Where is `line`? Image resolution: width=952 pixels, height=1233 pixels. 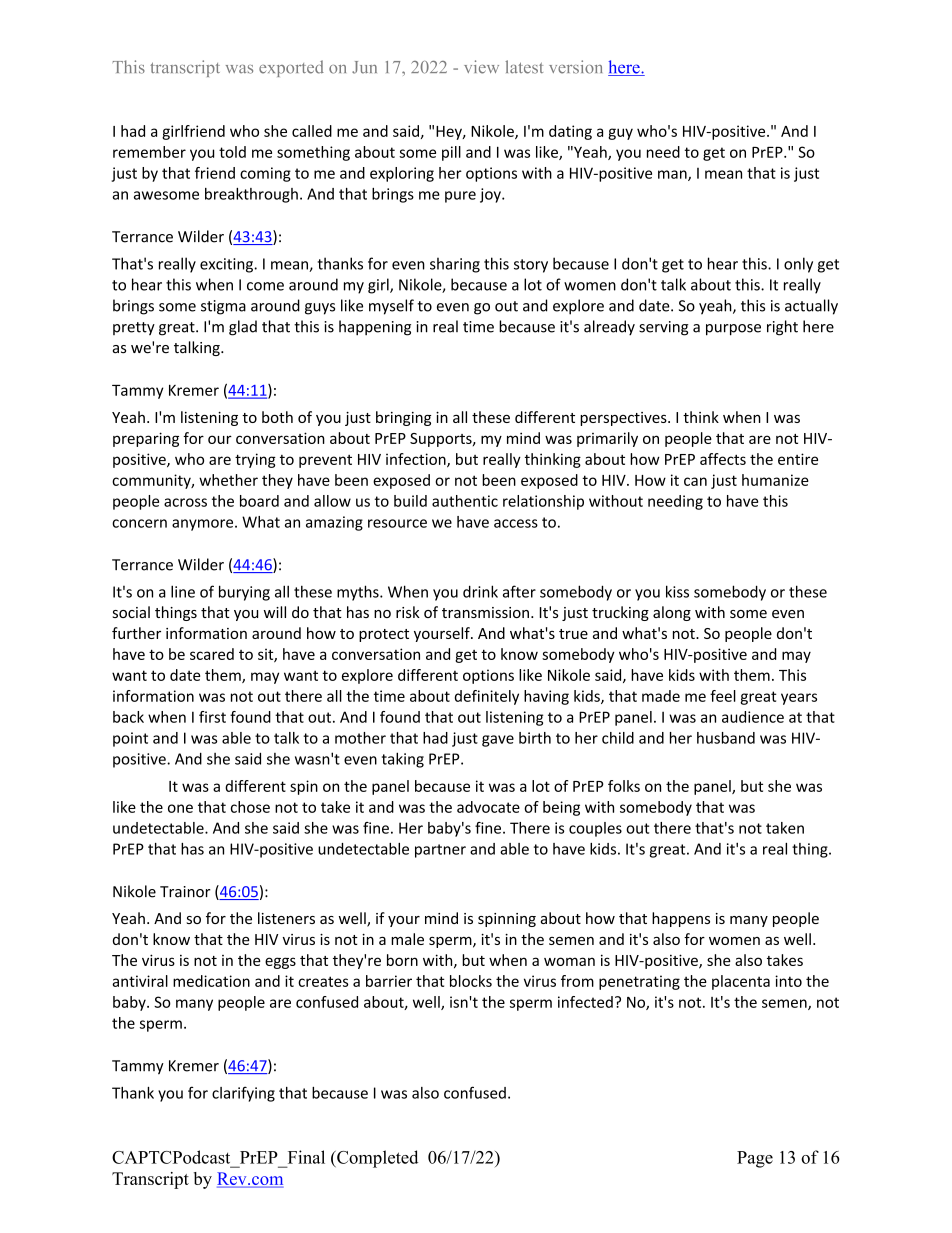 line is located at coordinates (183, 591).
